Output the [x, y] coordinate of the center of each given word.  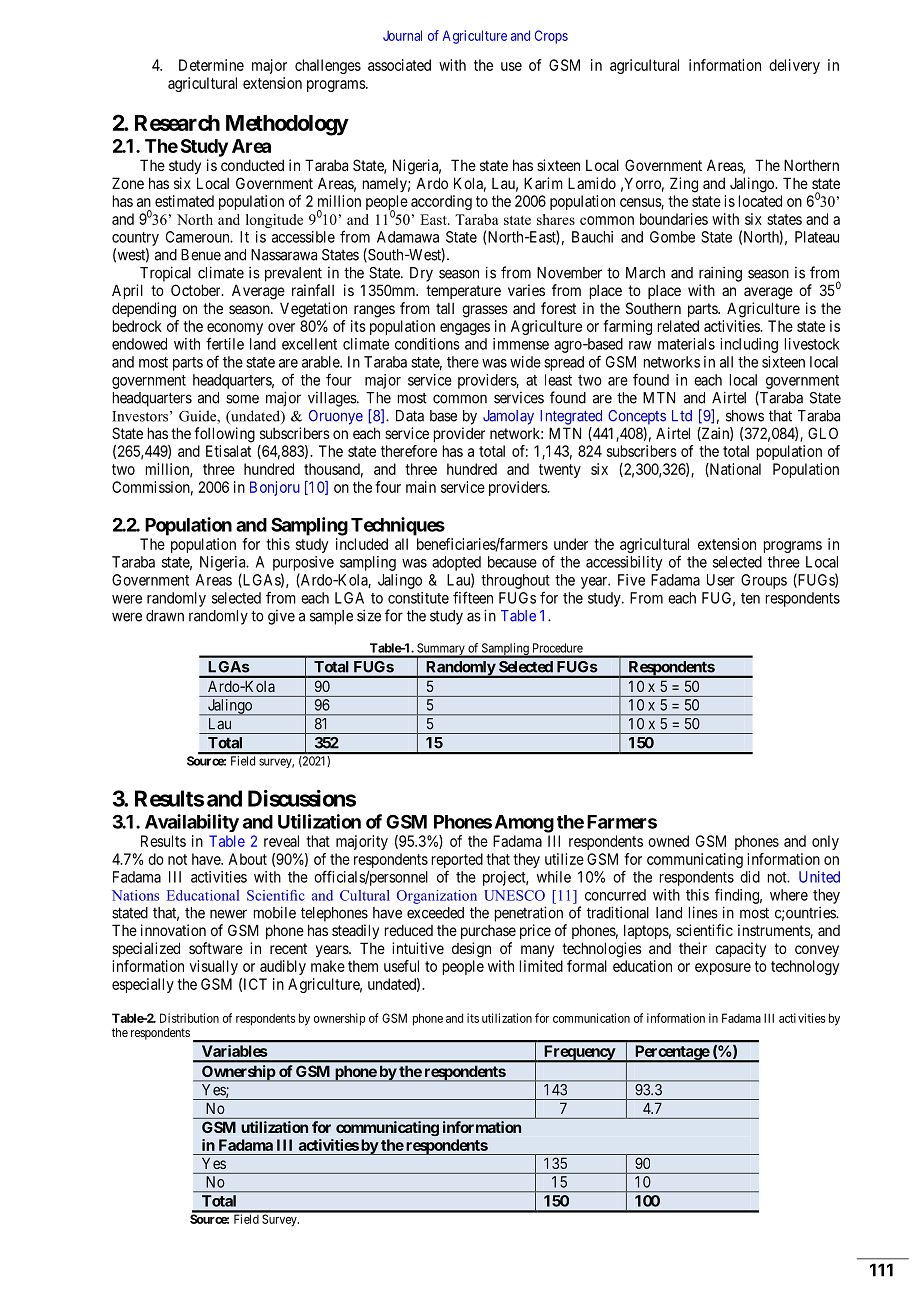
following [224, 435]
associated [399, 65]
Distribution [189, 1018]
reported [457, 860]
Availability [192, 823]
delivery [794, 66]
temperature [463, 292]
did [750, 877]
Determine [211, 65]
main [421, 487]
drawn [165, 616]
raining [720, 274]
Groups [764, 581]
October [197, 290]
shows [745, 416]
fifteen [473, 597]
